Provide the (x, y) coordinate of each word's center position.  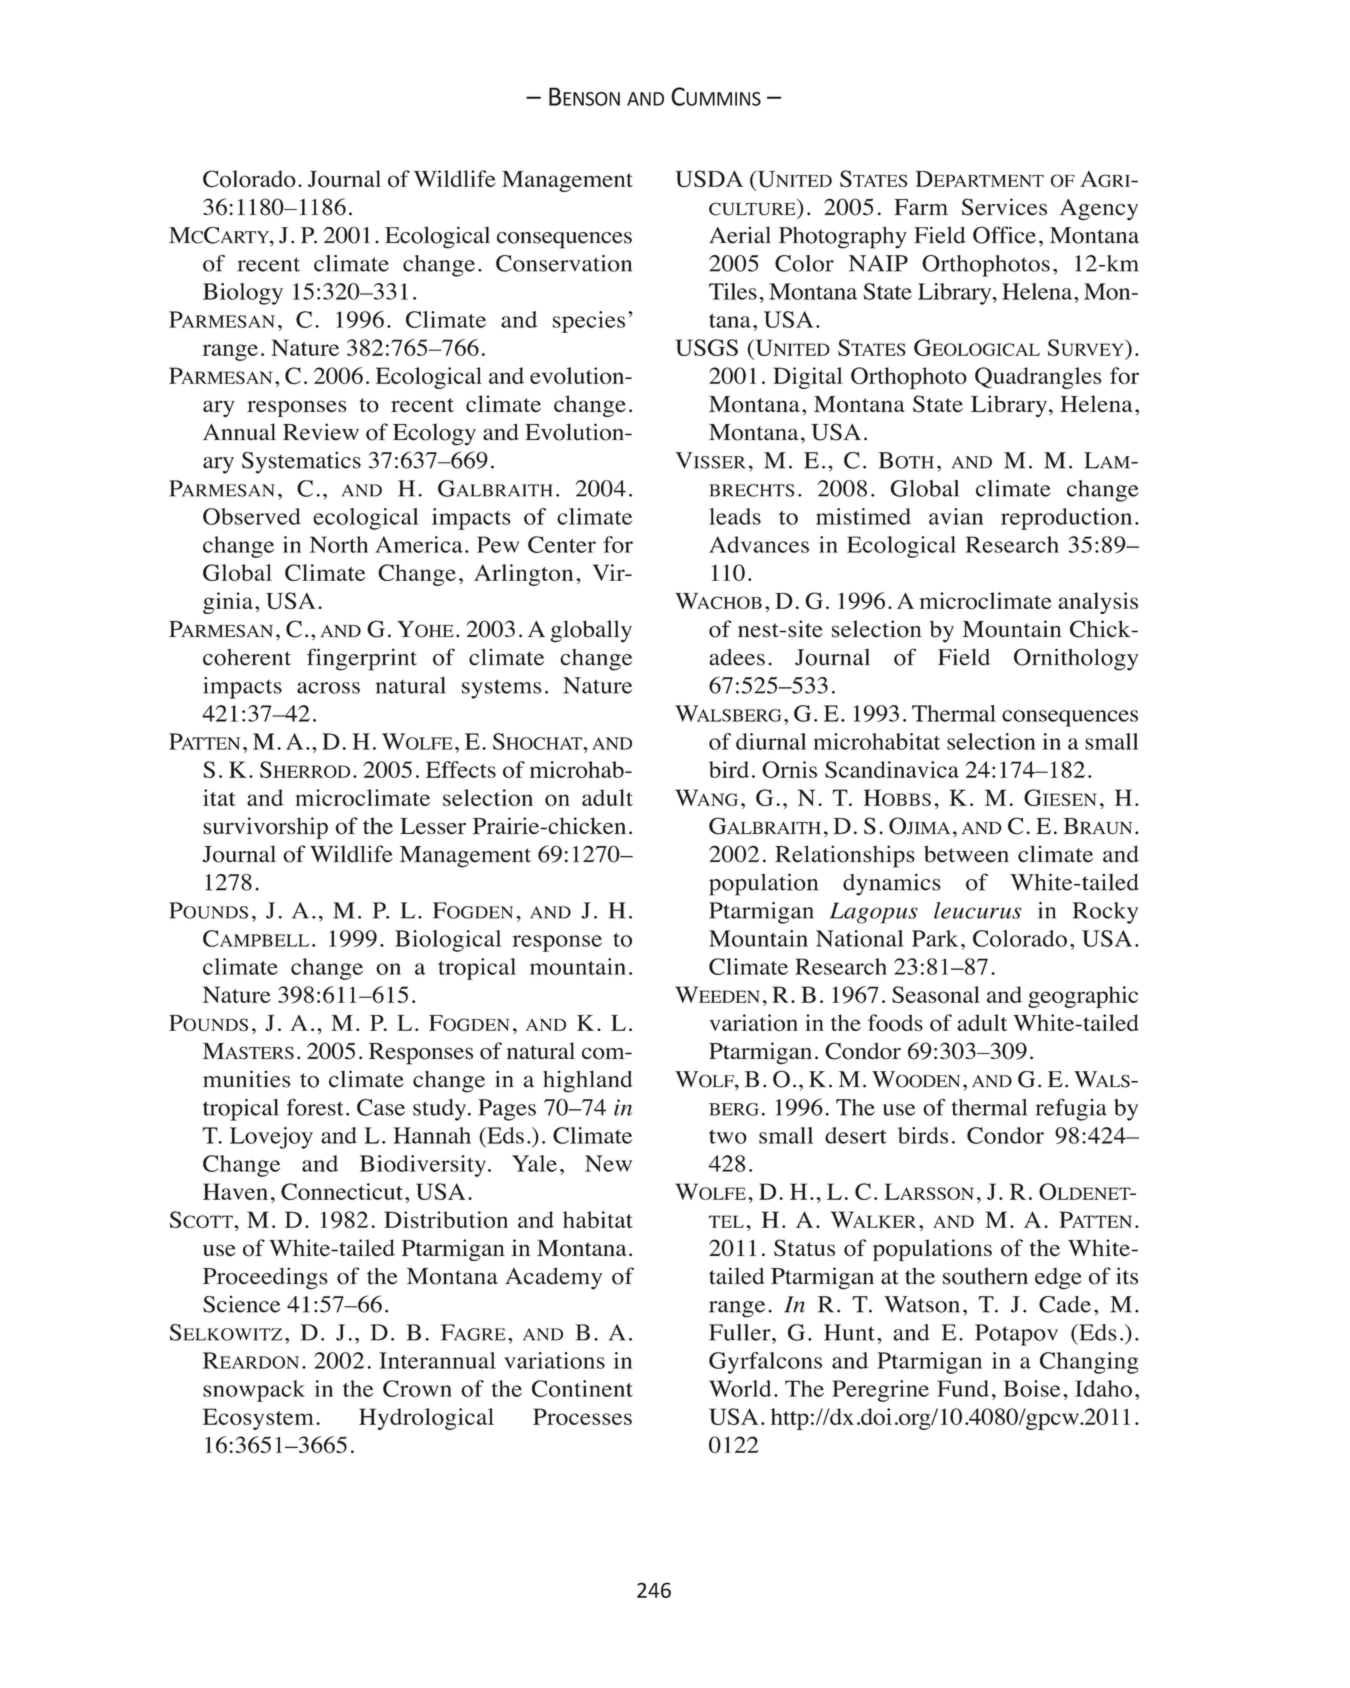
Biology (243, 294)
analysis (1098, 603)
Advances (759, 544)
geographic (1083, 997)
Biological (448, 941)
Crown (417, 1388)
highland (587, 1081)
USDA (709, 179)
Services (1004, 207)
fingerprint (362, 659)
